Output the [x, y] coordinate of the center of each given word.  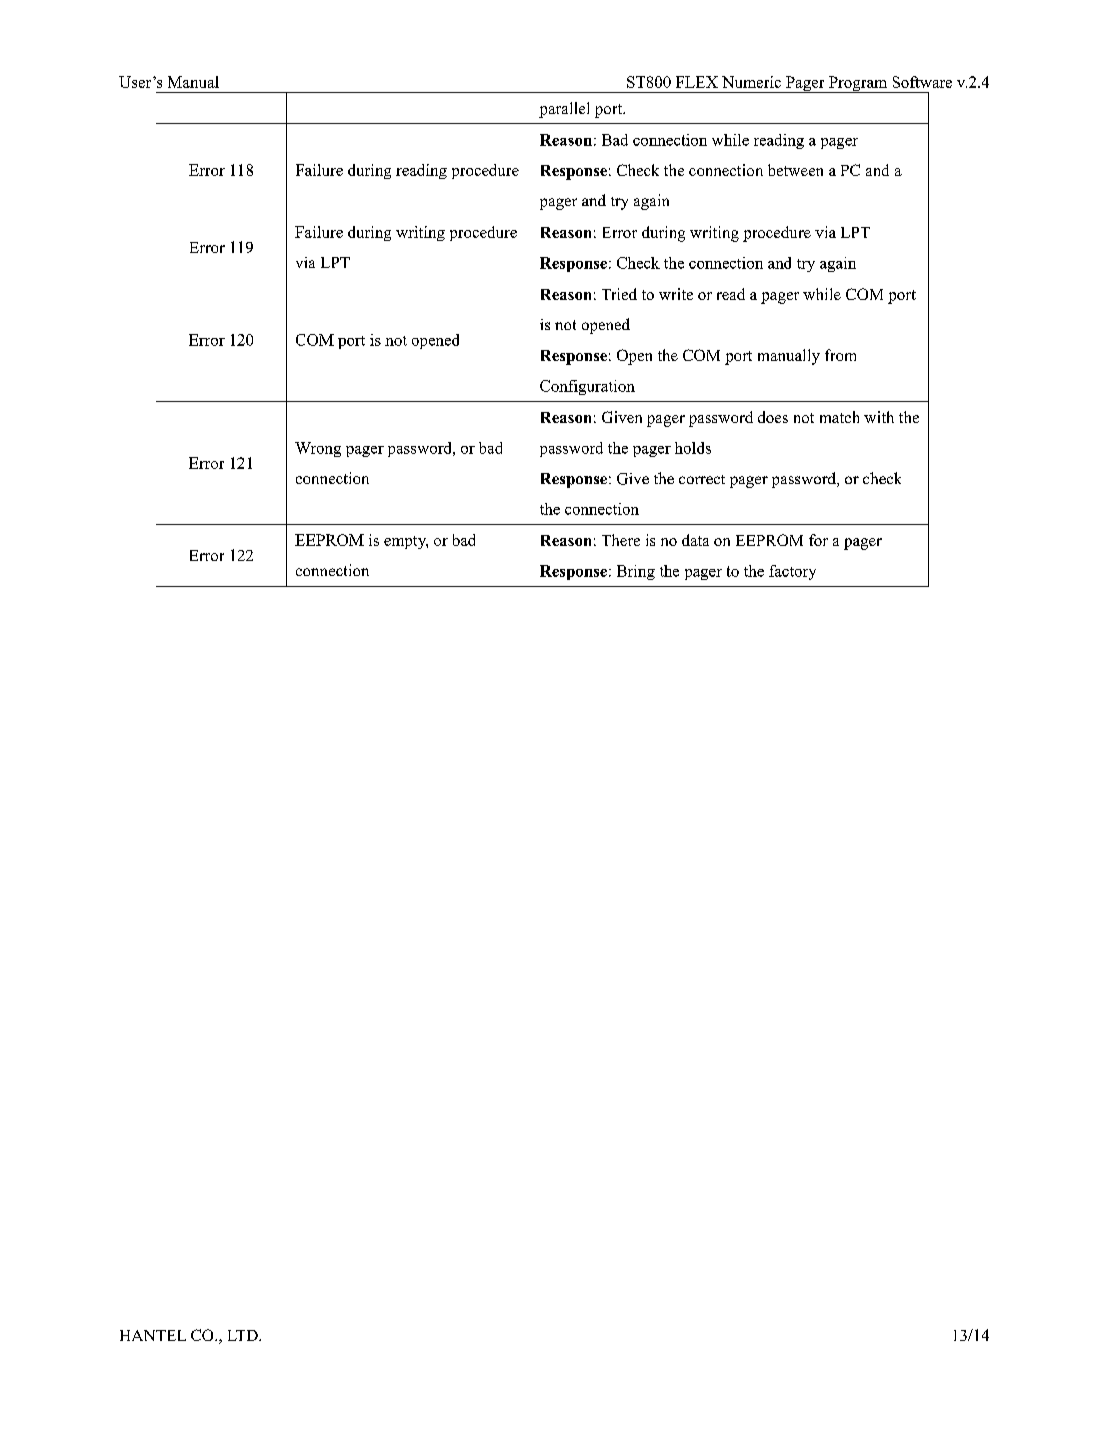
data [695, 540]
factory [792, 572]
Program [858, 84]
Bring [636, 572]
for [818, 540]
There [621, 540]
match [839, 417]
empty [406, 542]
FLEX [697, 82]
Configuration [587, 387]
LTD [244, 1335]
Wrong [318, 449]
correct [702, 479]
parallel [564, 110]
